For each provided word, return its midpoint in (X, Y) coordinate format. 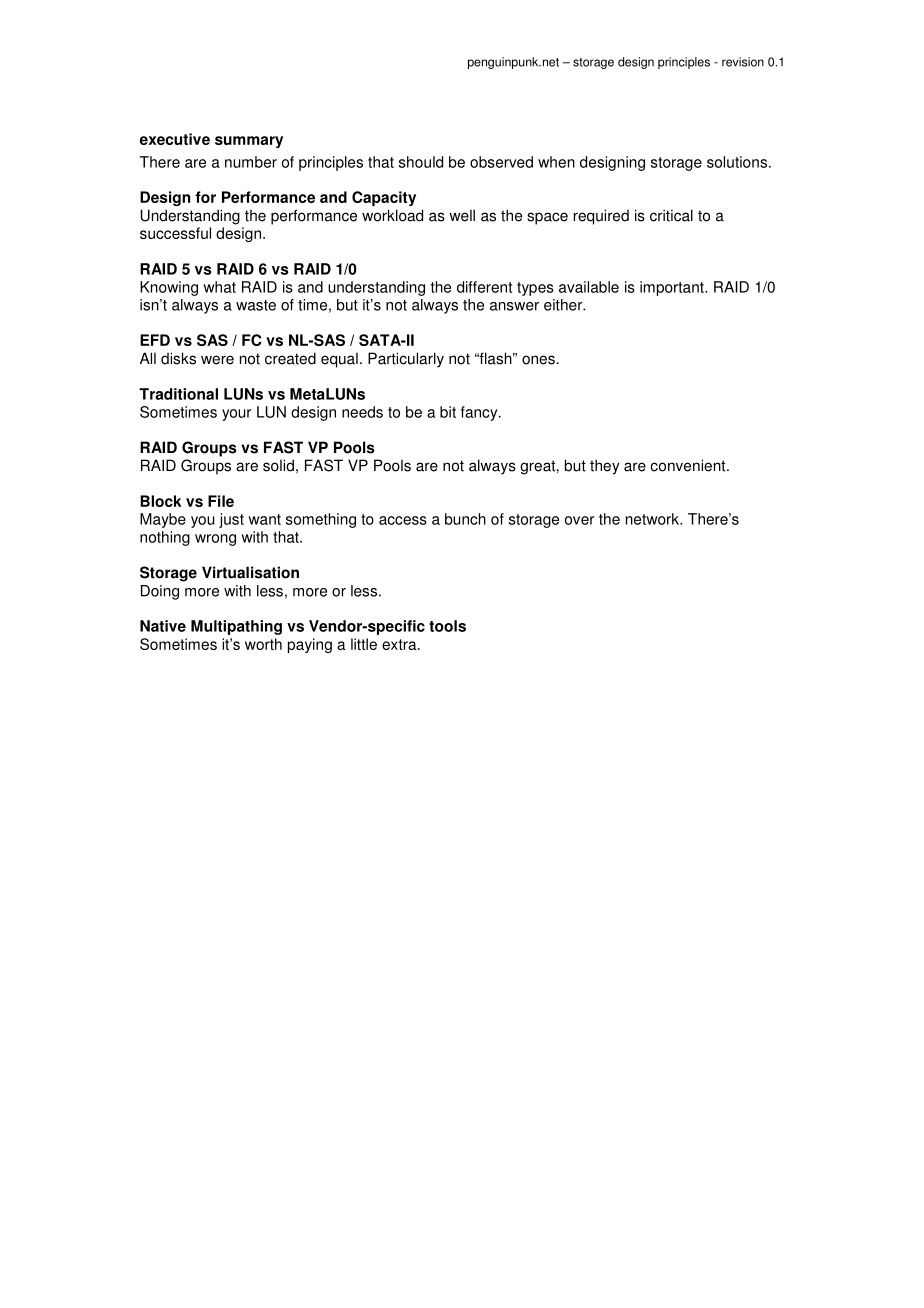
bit (448, 412)
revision (743, 62)
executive (175, 139)
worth (263, 644)
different (484, 287)
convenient (689, 465)
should (421, 162)
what (219, 287)
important (673, 288)
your (236, 415)
